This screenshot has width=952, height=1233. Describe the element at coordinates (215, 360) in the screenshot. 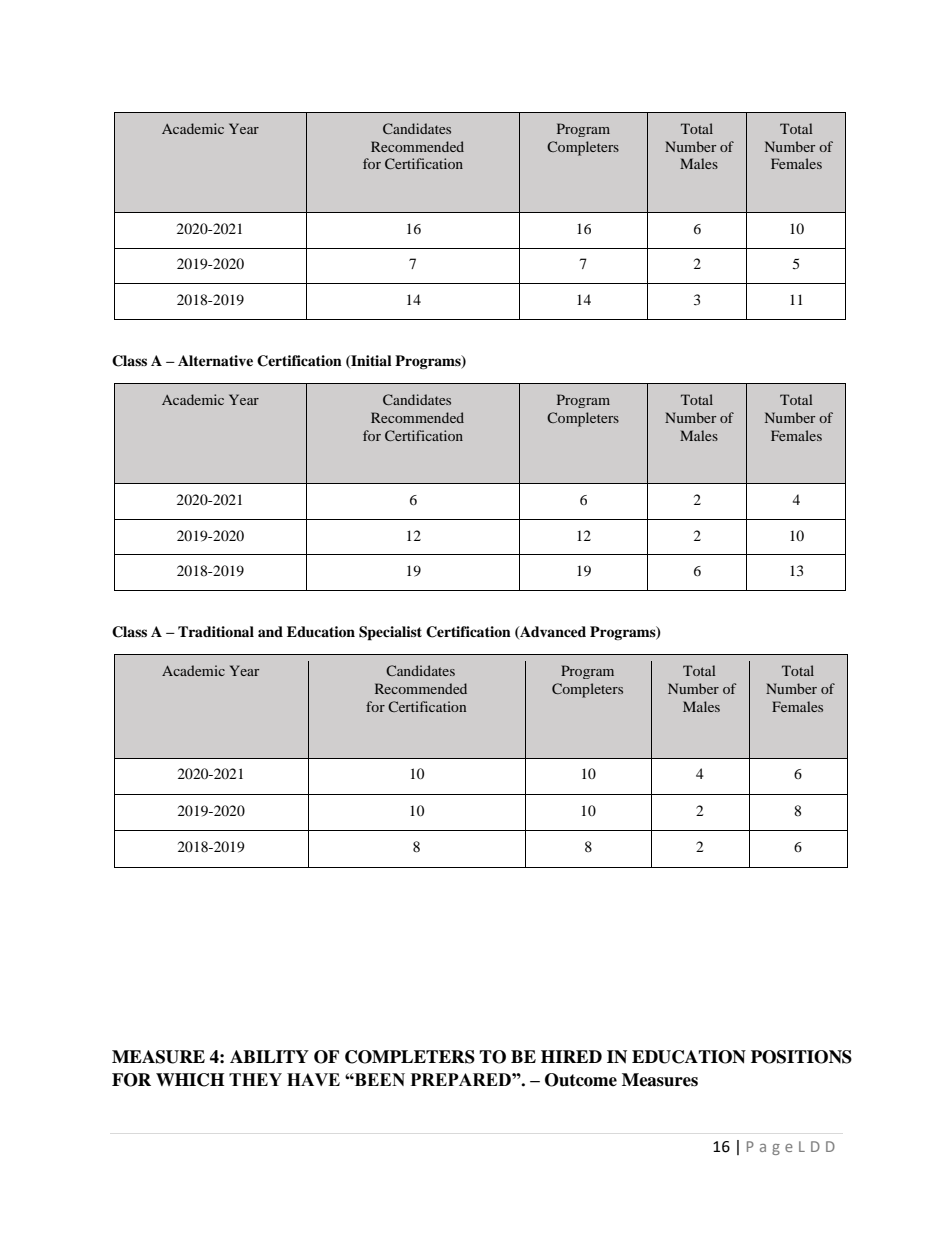

I see `Alternative` at that location.
